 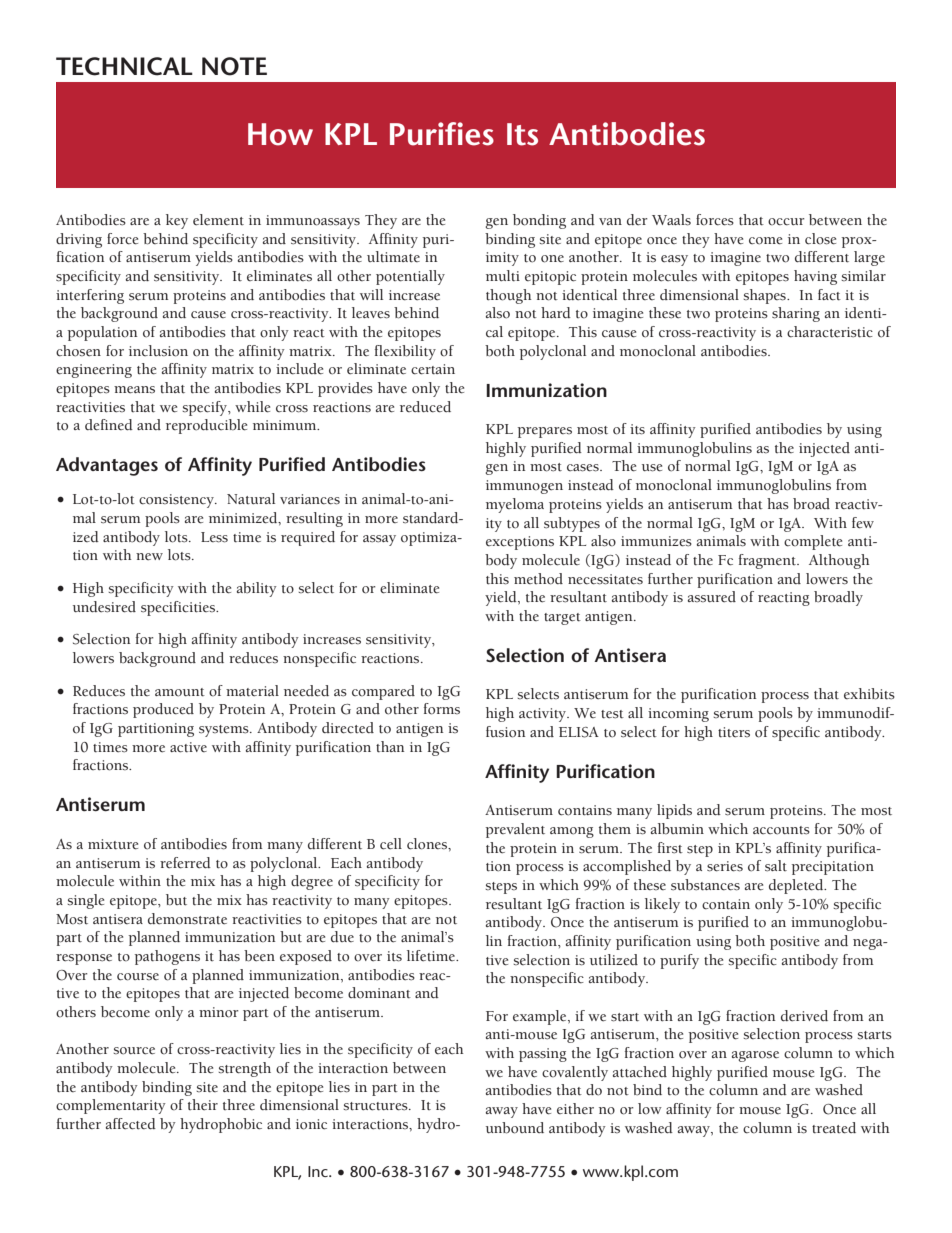 What do you see at coordinates (280, 134) in the document?
I see `How` at bounding box center [280, 134].
